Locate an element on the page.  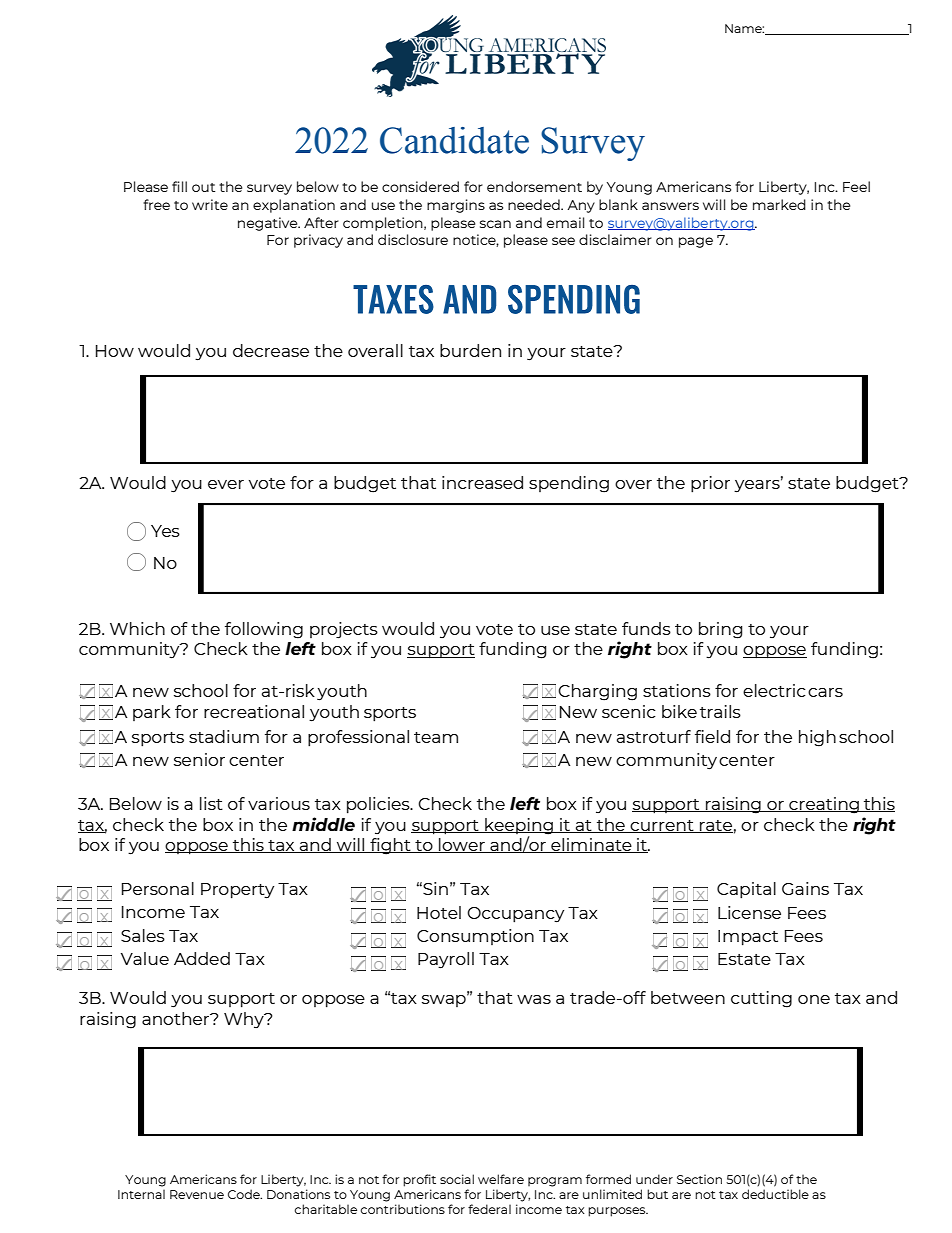
ever is located at coordinates (226, 484).
